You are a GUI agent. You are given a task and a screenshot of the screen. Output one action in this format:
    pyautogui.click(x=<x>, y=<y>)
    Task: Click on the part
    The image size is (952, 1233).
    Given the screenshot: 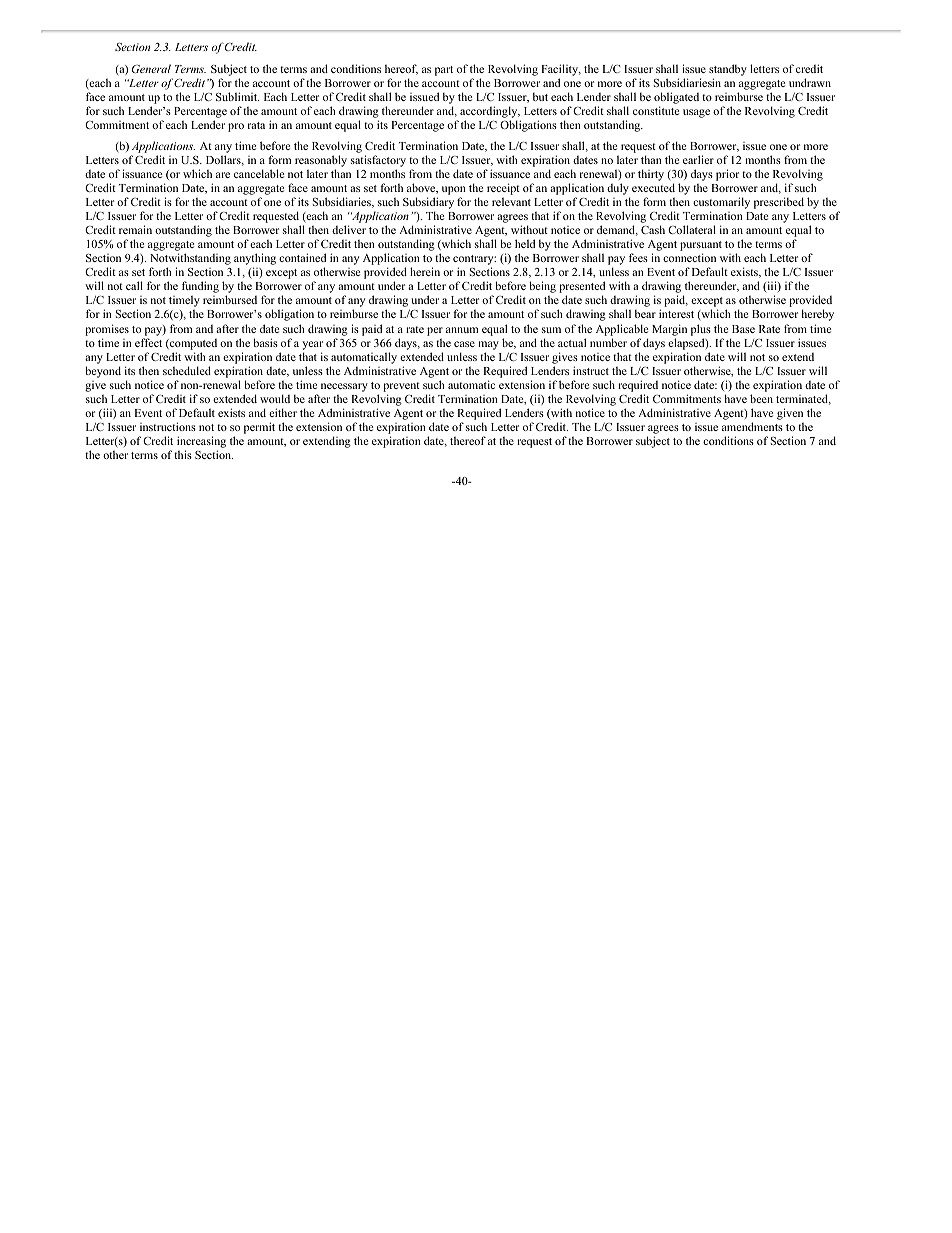 What is the action you would take?
    pyautogui.click(x=444, y=71)
